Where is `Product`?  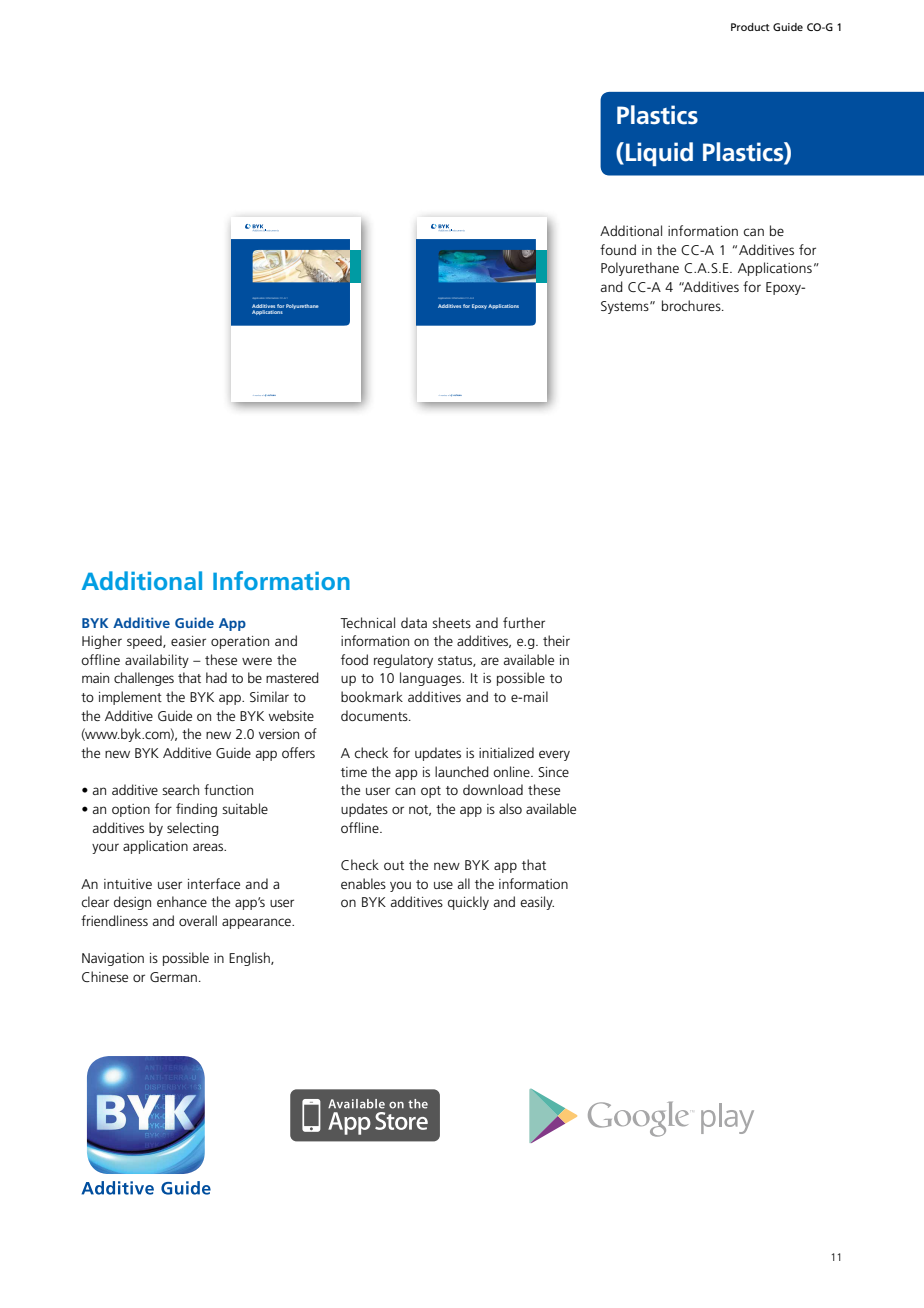 Product is located at coordinates (750, 27).
